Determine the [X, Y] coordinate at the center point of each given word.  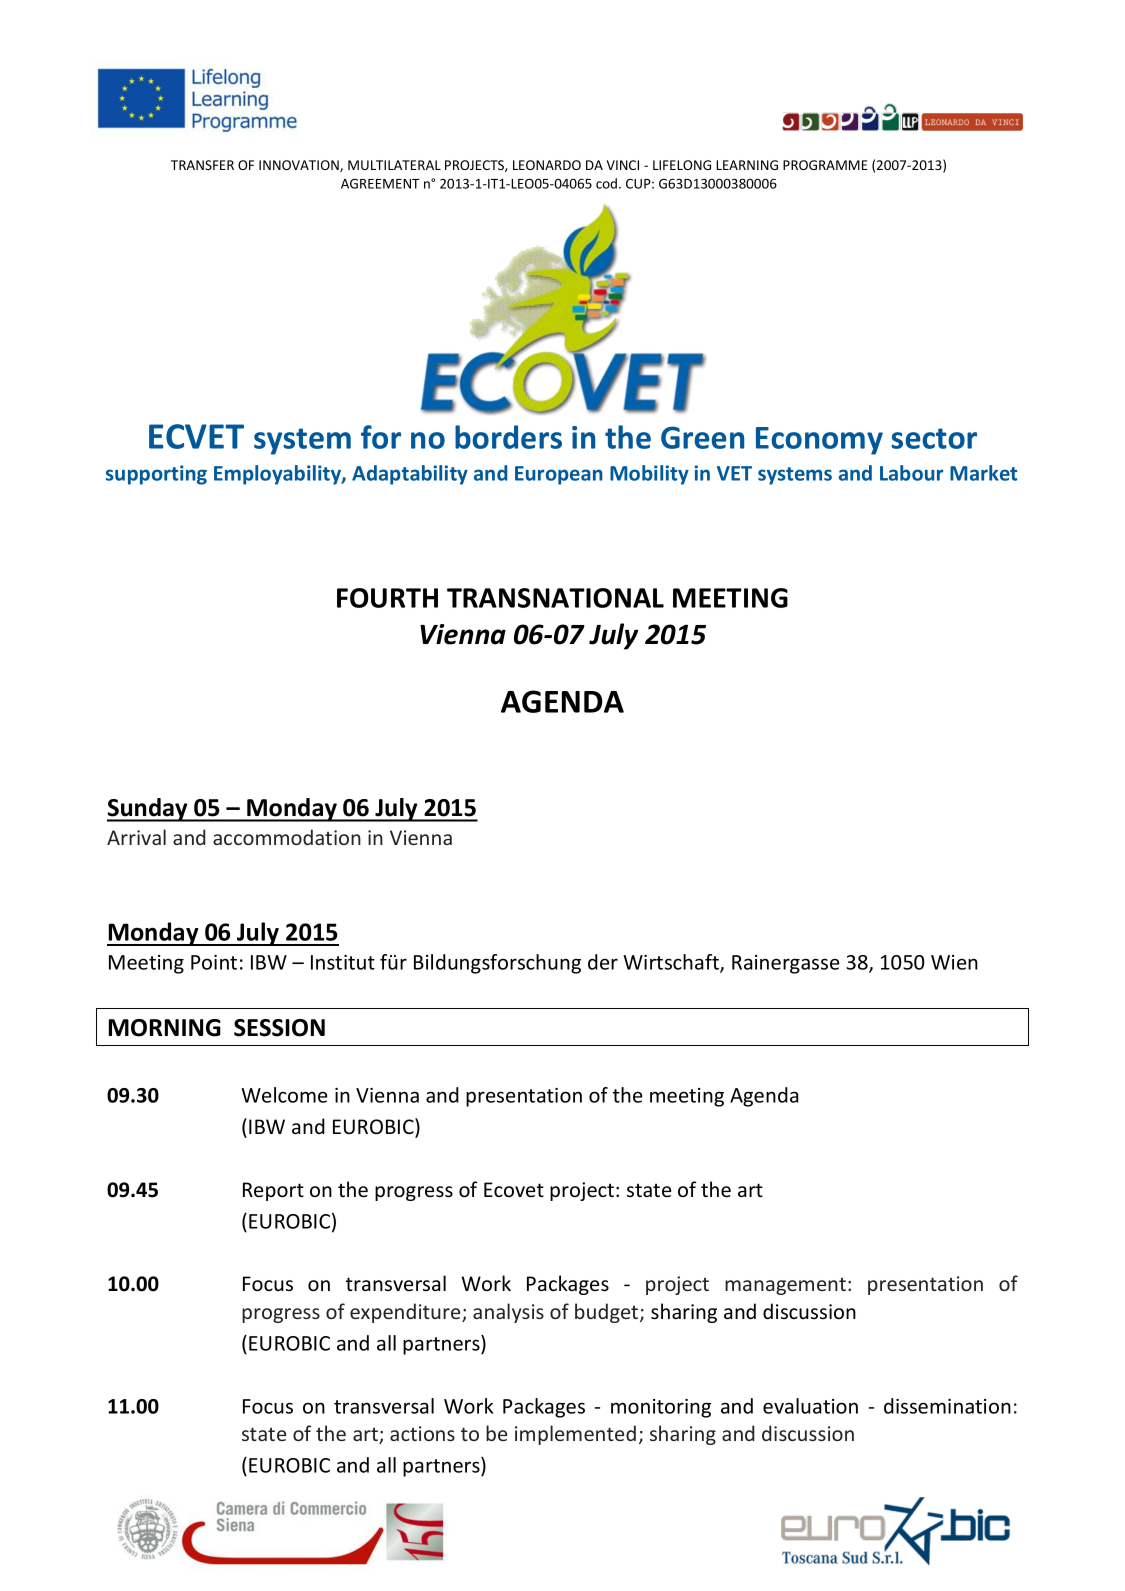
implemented [575, 1435]
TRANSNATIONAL [555, 598]
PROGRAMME [825, 165]
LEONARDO [547, 165]
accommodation [287, 837]
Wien [954, 962]
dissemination [947, 1406]
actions [422, 1433]
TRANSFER [202, 165]
